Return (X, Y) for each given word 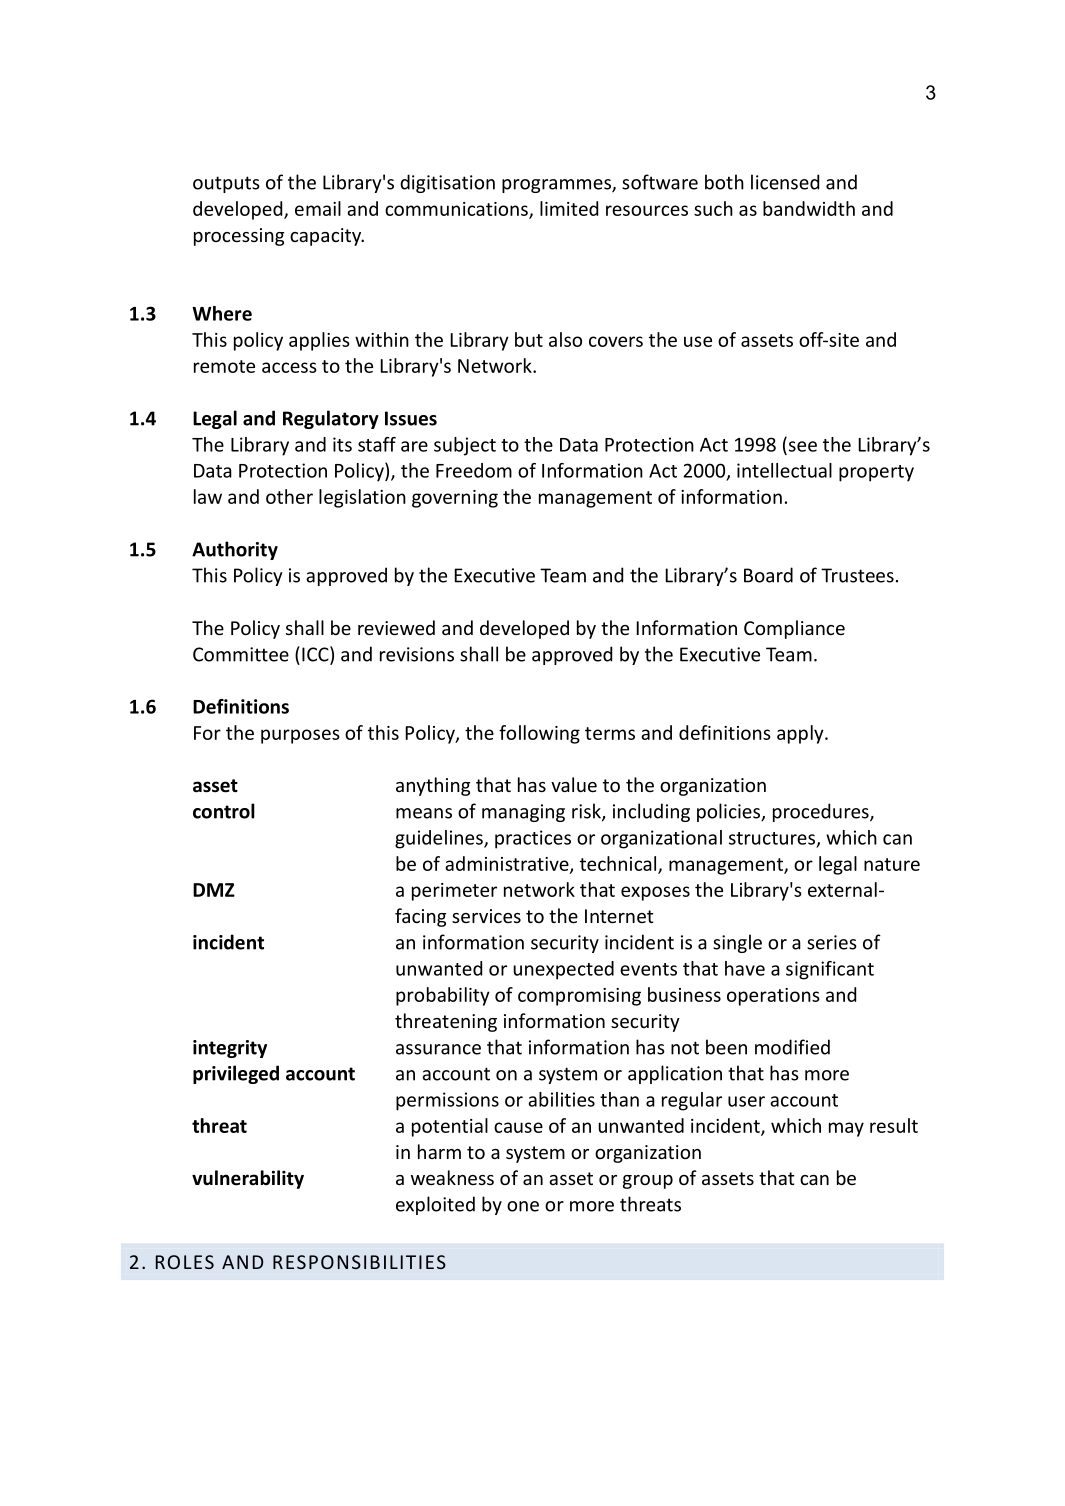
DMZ (214, 890)
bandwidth (809, 208)
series (832, 942)
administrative (508, 864)
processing (239, 237)
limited (569, 208)
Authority (235, 550)
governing (455, 499)
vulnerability (248, 1179)
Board (768, 575)
